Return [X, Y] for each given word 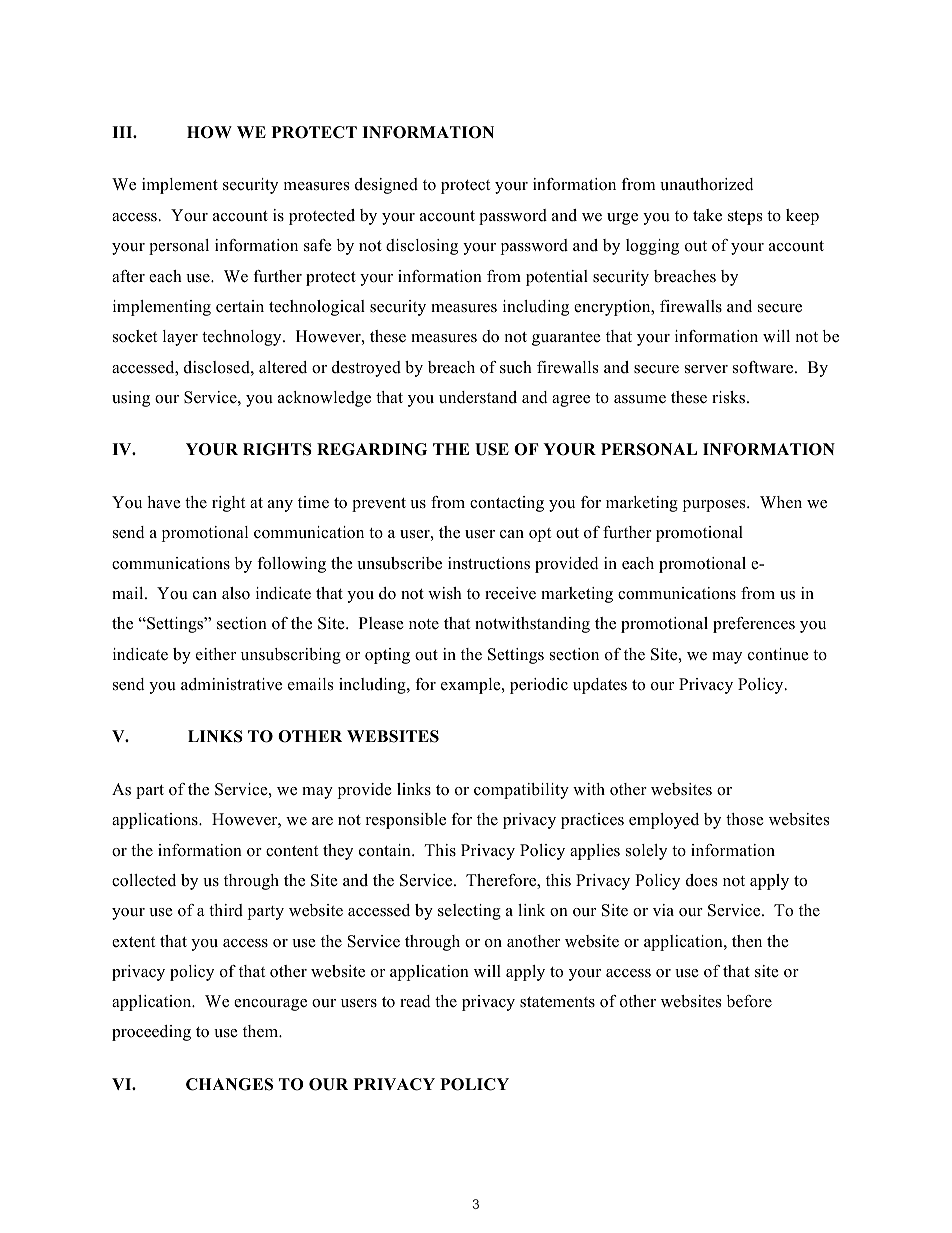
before [749, 1001]
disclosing [422, 247]
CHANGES [229, 1084]
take [707, 215]
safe [318, 245]
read [415, 1001]
